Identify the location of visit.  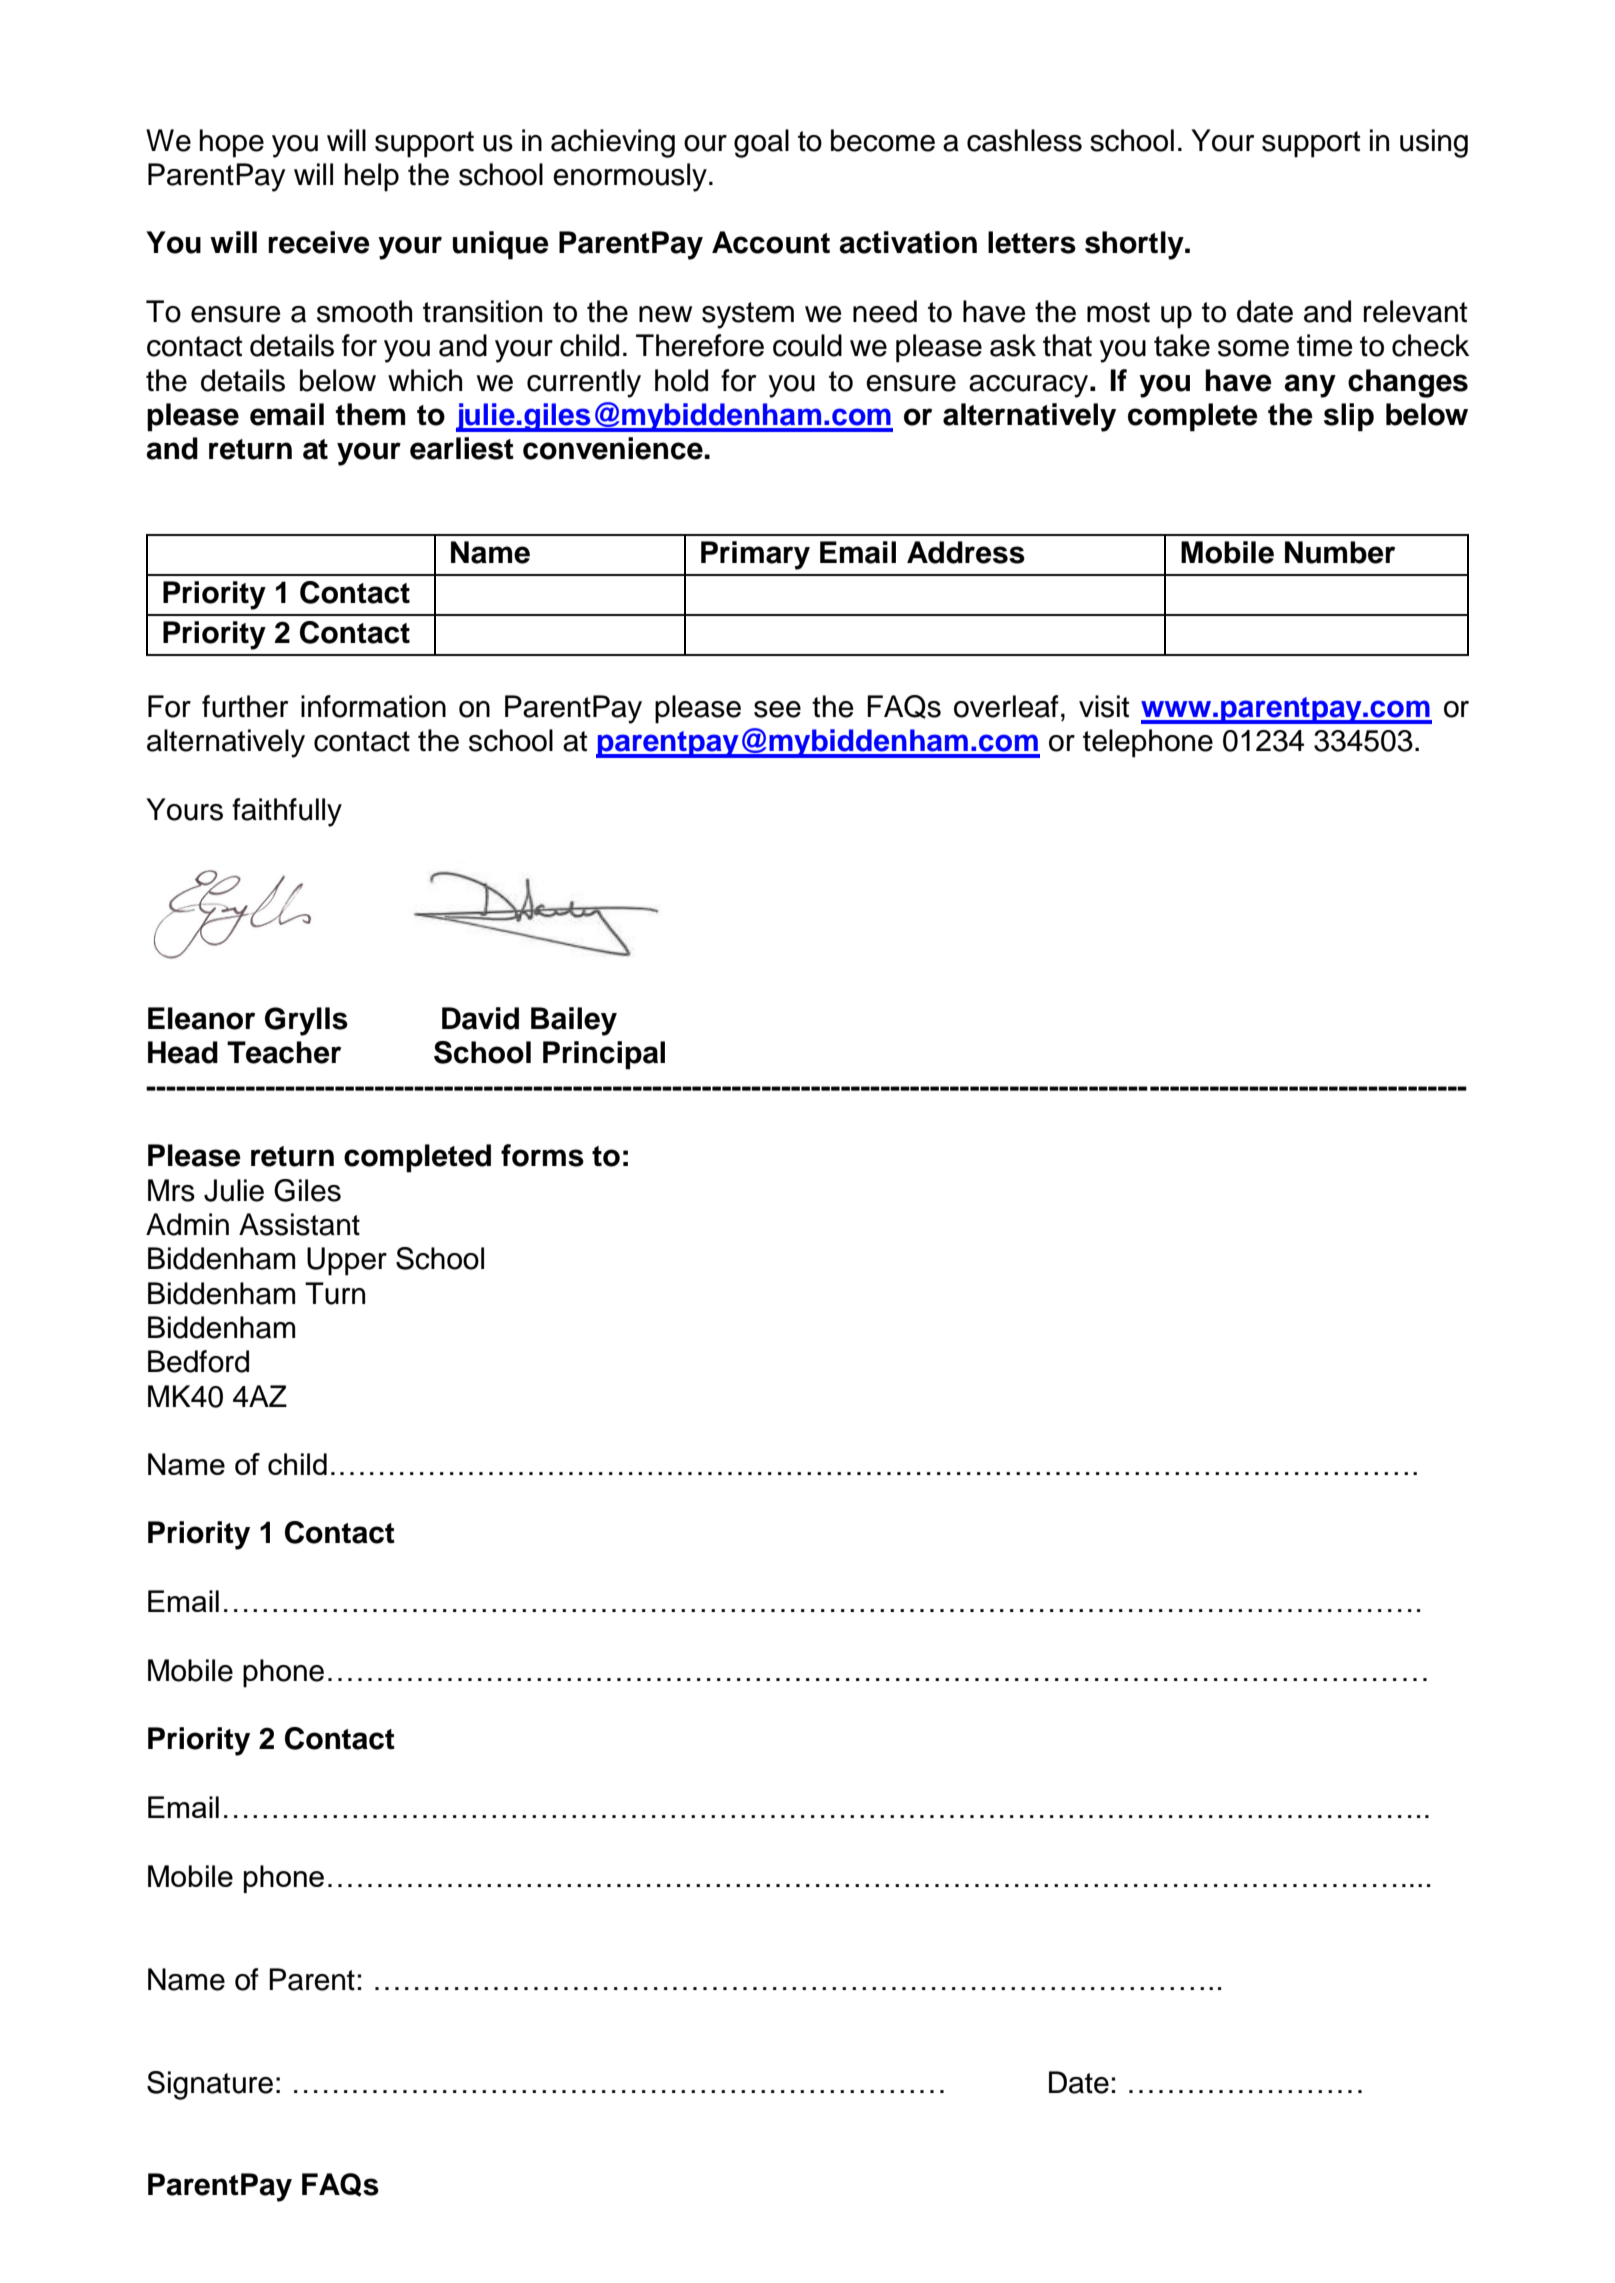
(1104, 706).
